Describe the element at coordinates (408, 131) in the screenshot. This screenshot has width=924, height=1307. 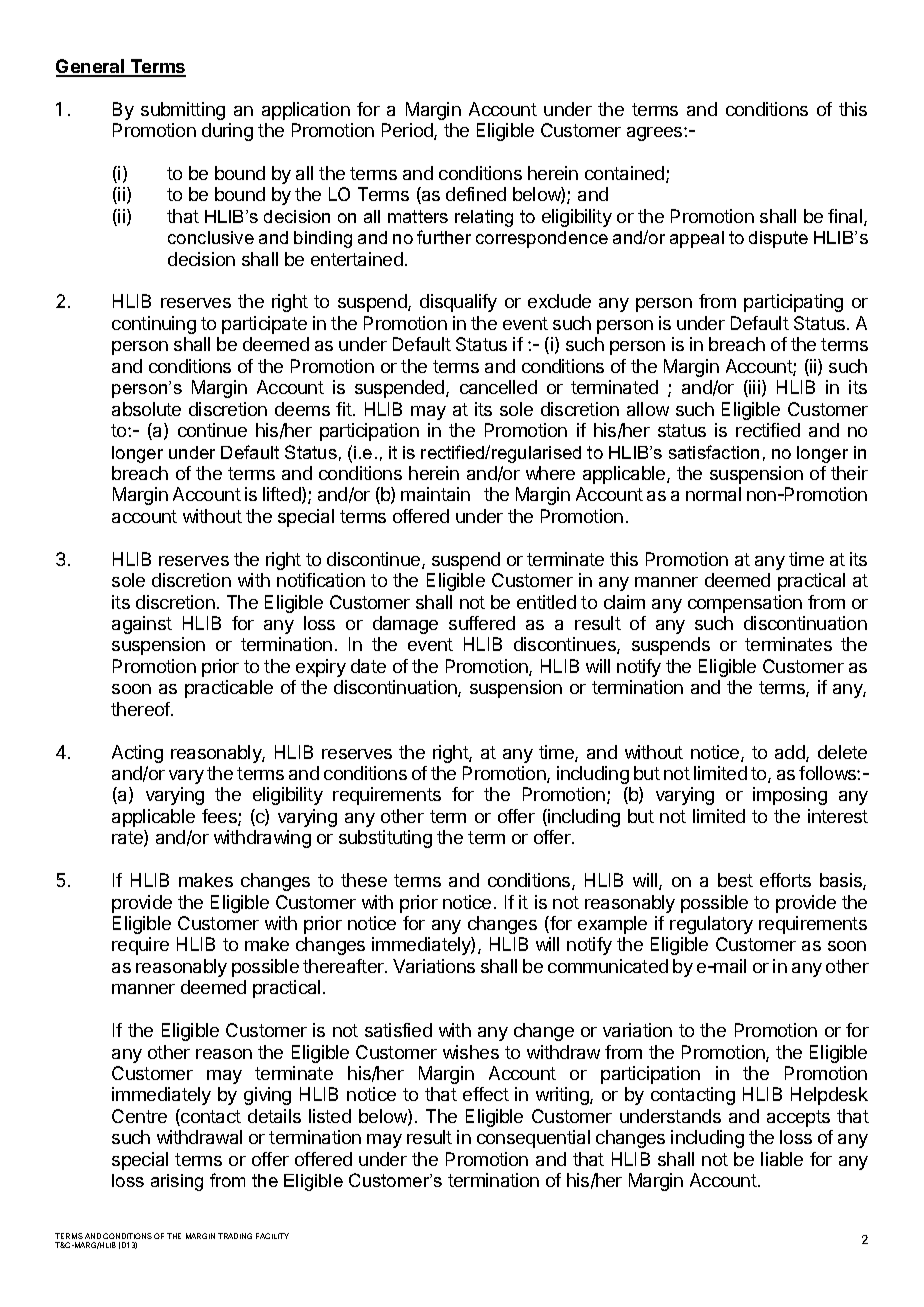
I see `Period` at that location.
